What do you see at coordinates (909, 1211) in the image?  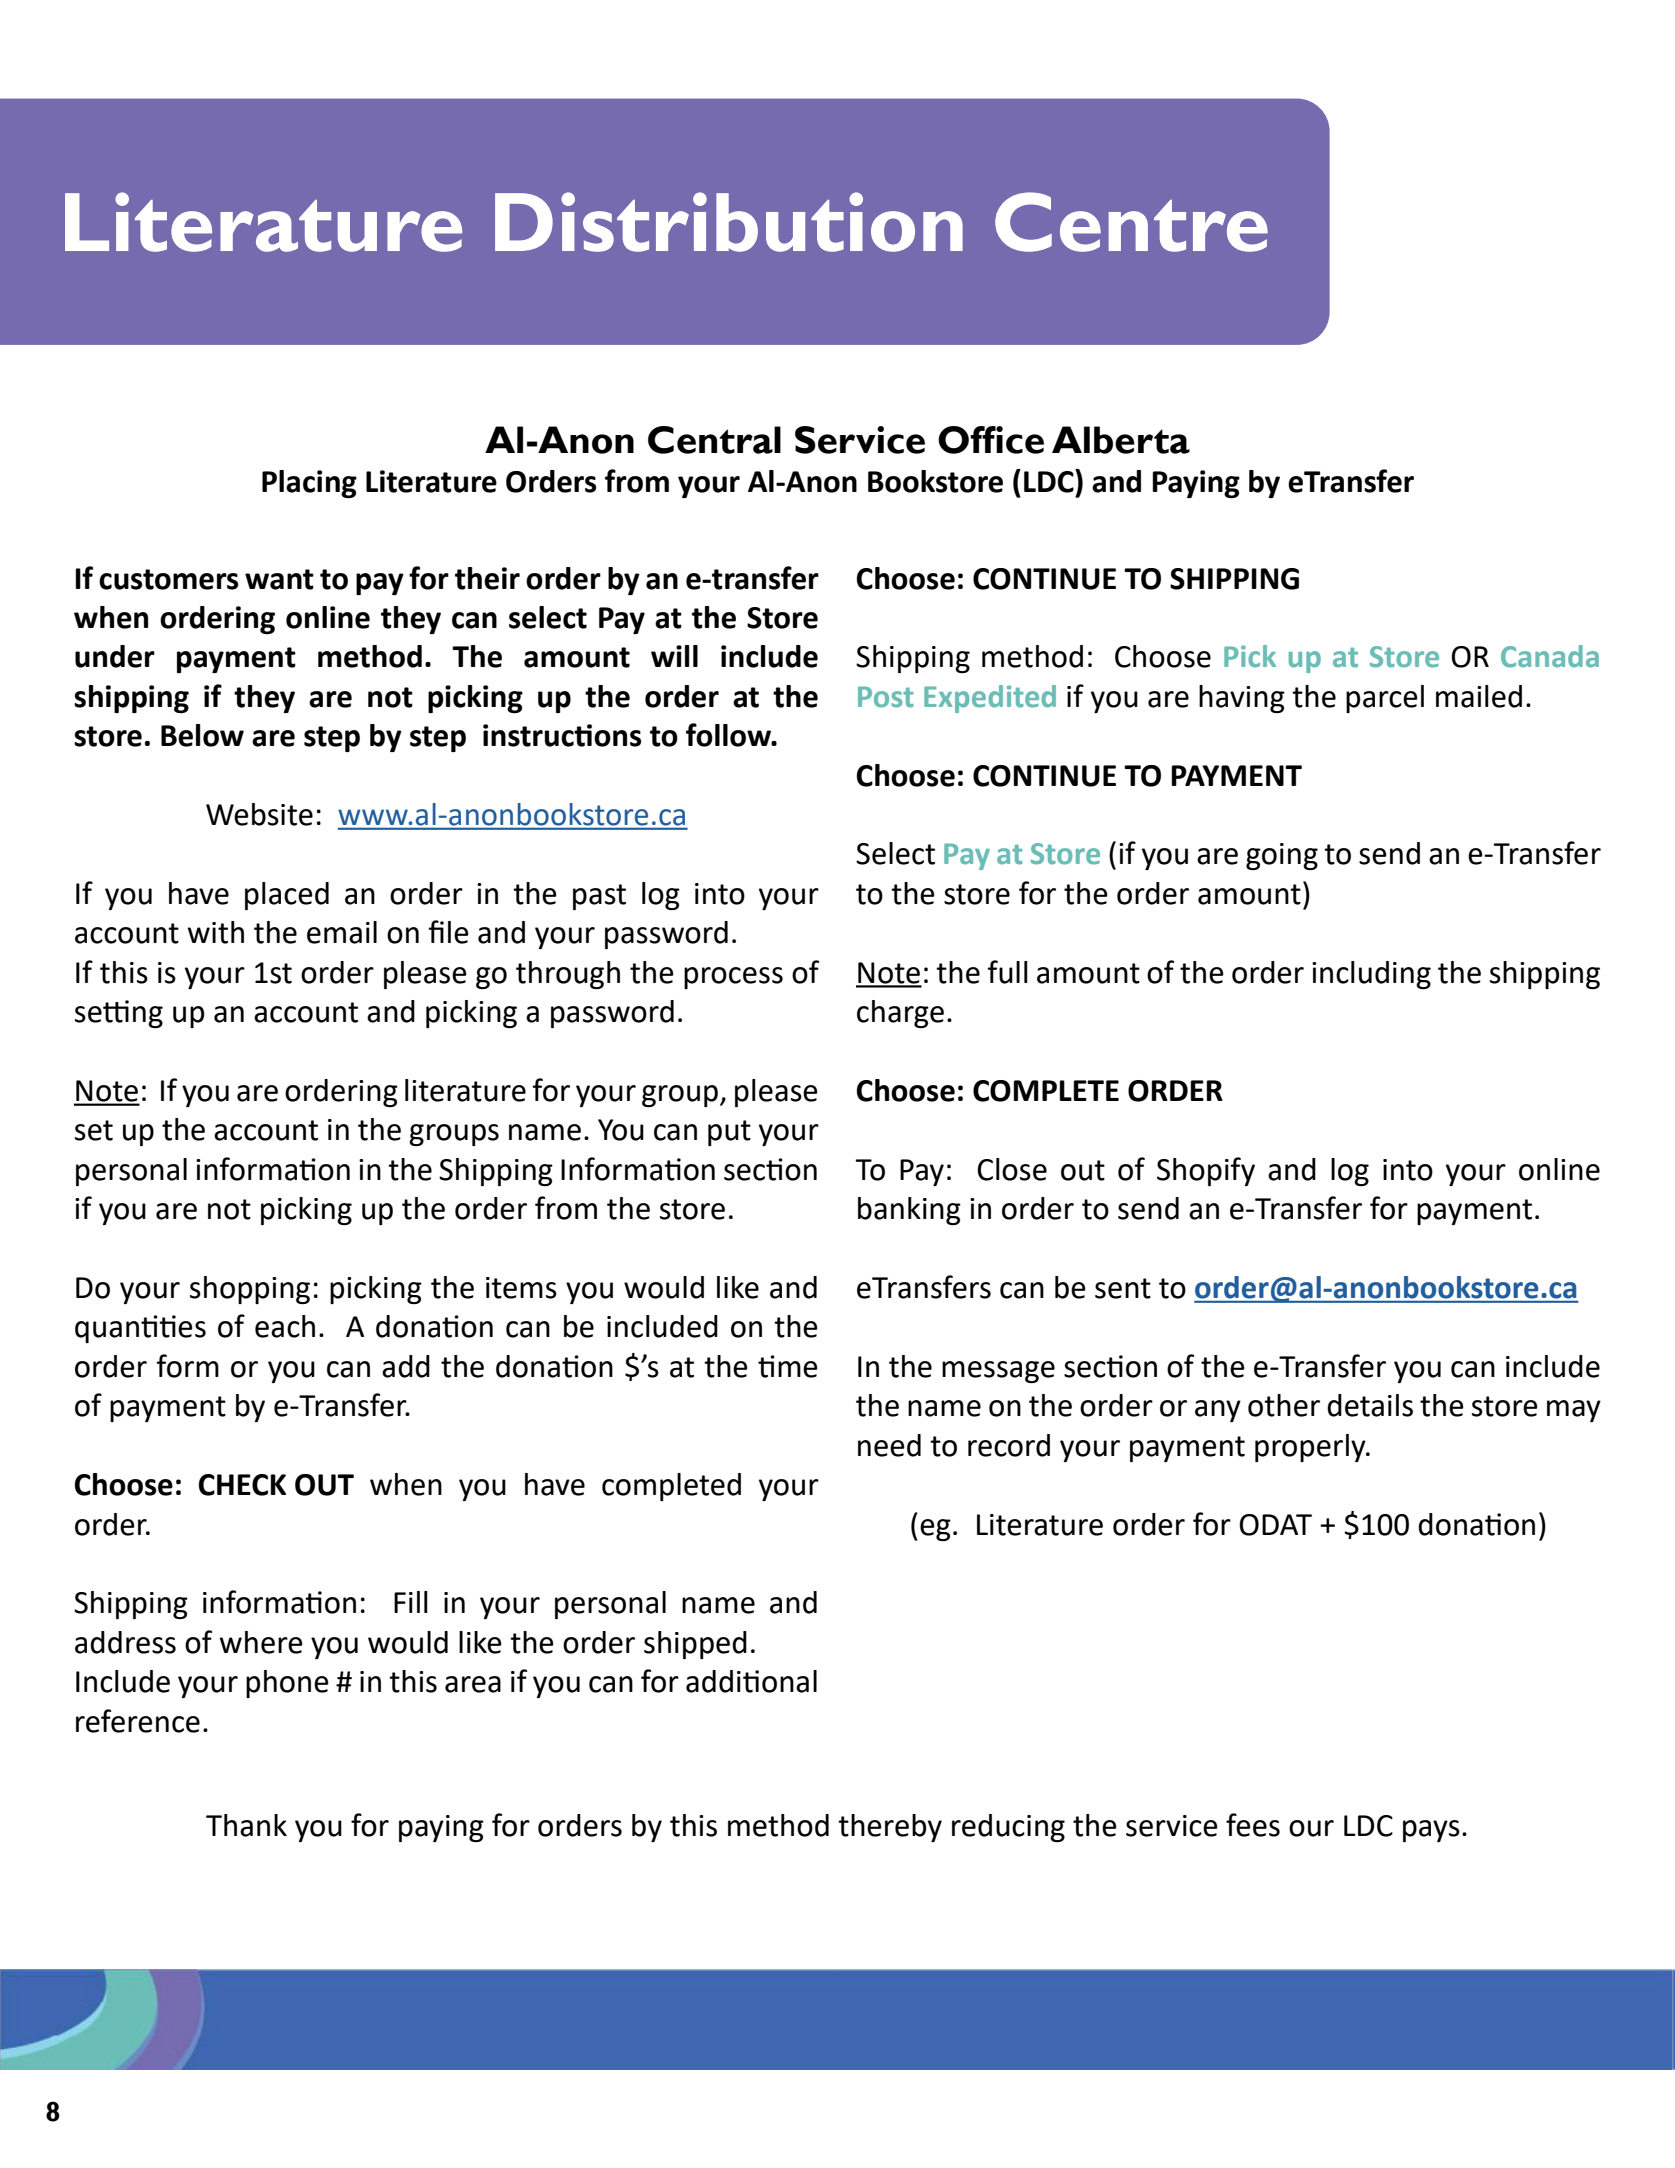 I see `banking` at bounding box center [909, 1211].
